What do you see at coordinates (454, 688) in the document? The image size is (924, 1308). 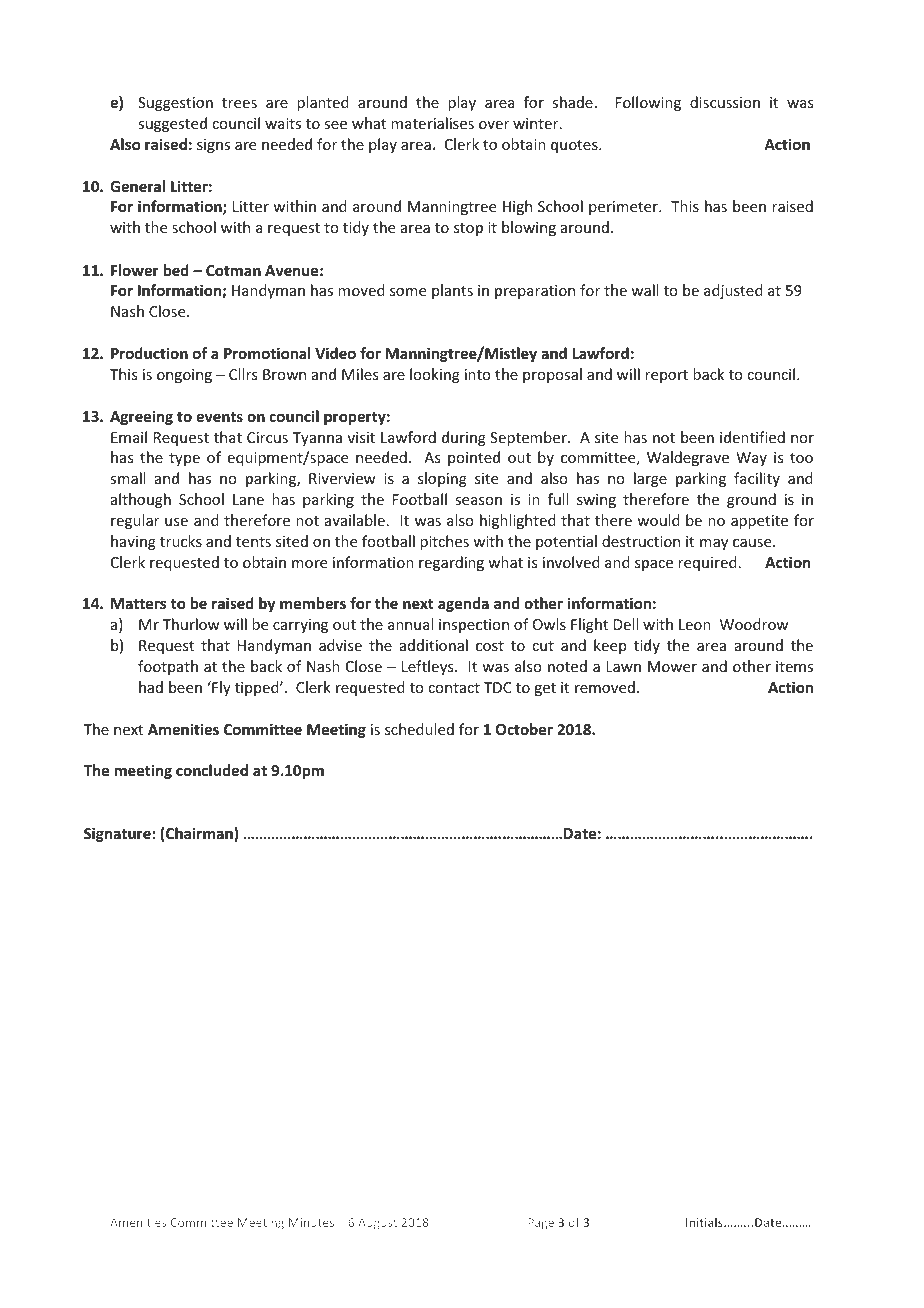 I see `contact` at bounding box center [454, 688].
